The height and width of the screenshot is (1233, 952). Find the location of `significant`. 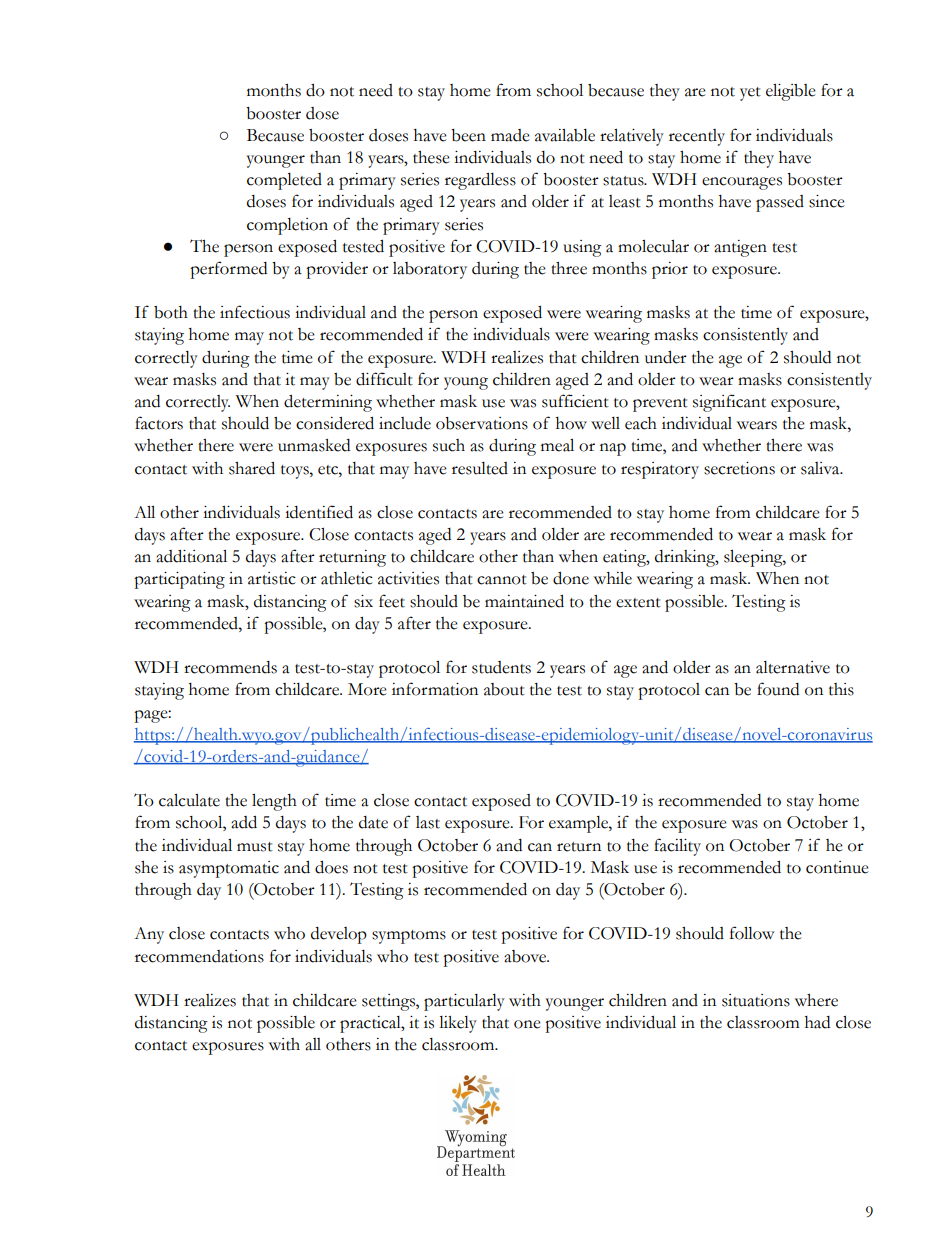

significant is located at coordinates (729, 403).
